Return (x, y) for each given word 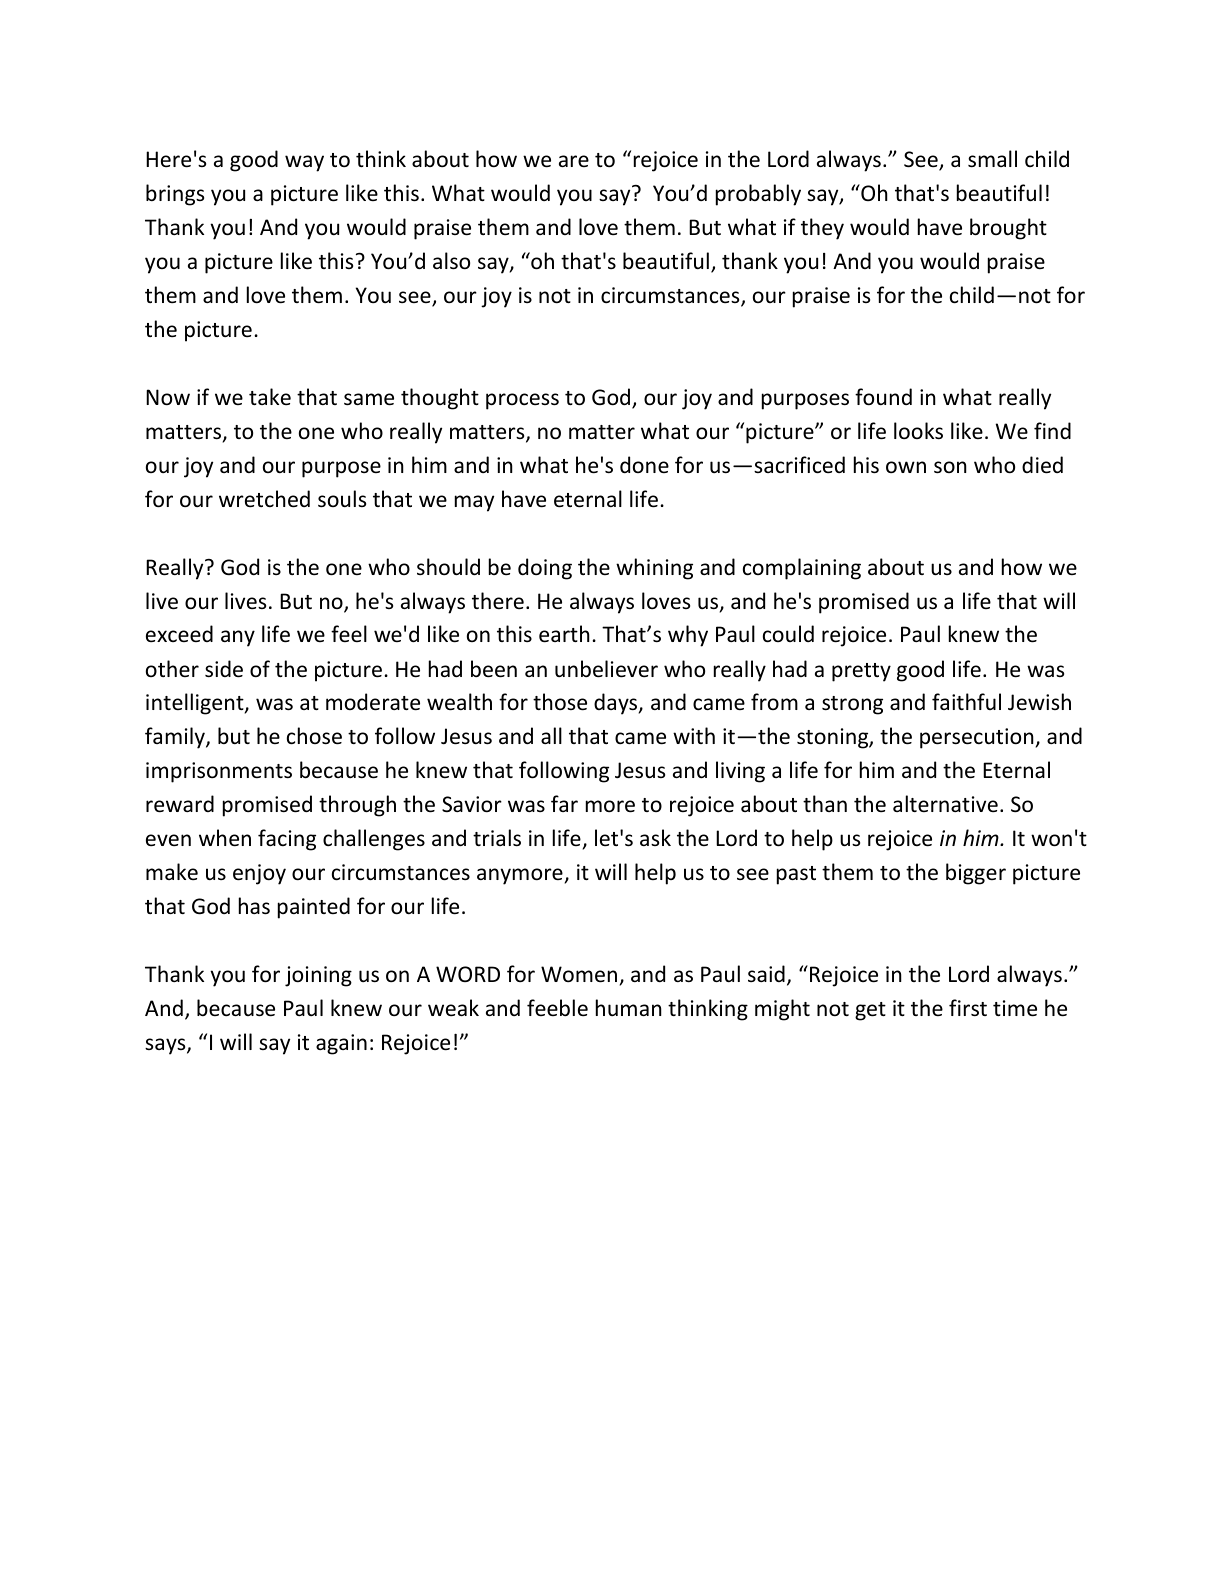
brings (175, 195)
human (629, 1007)
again (341, 1044)
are (574, 161)
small (992, 159)
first (968, 1008)
